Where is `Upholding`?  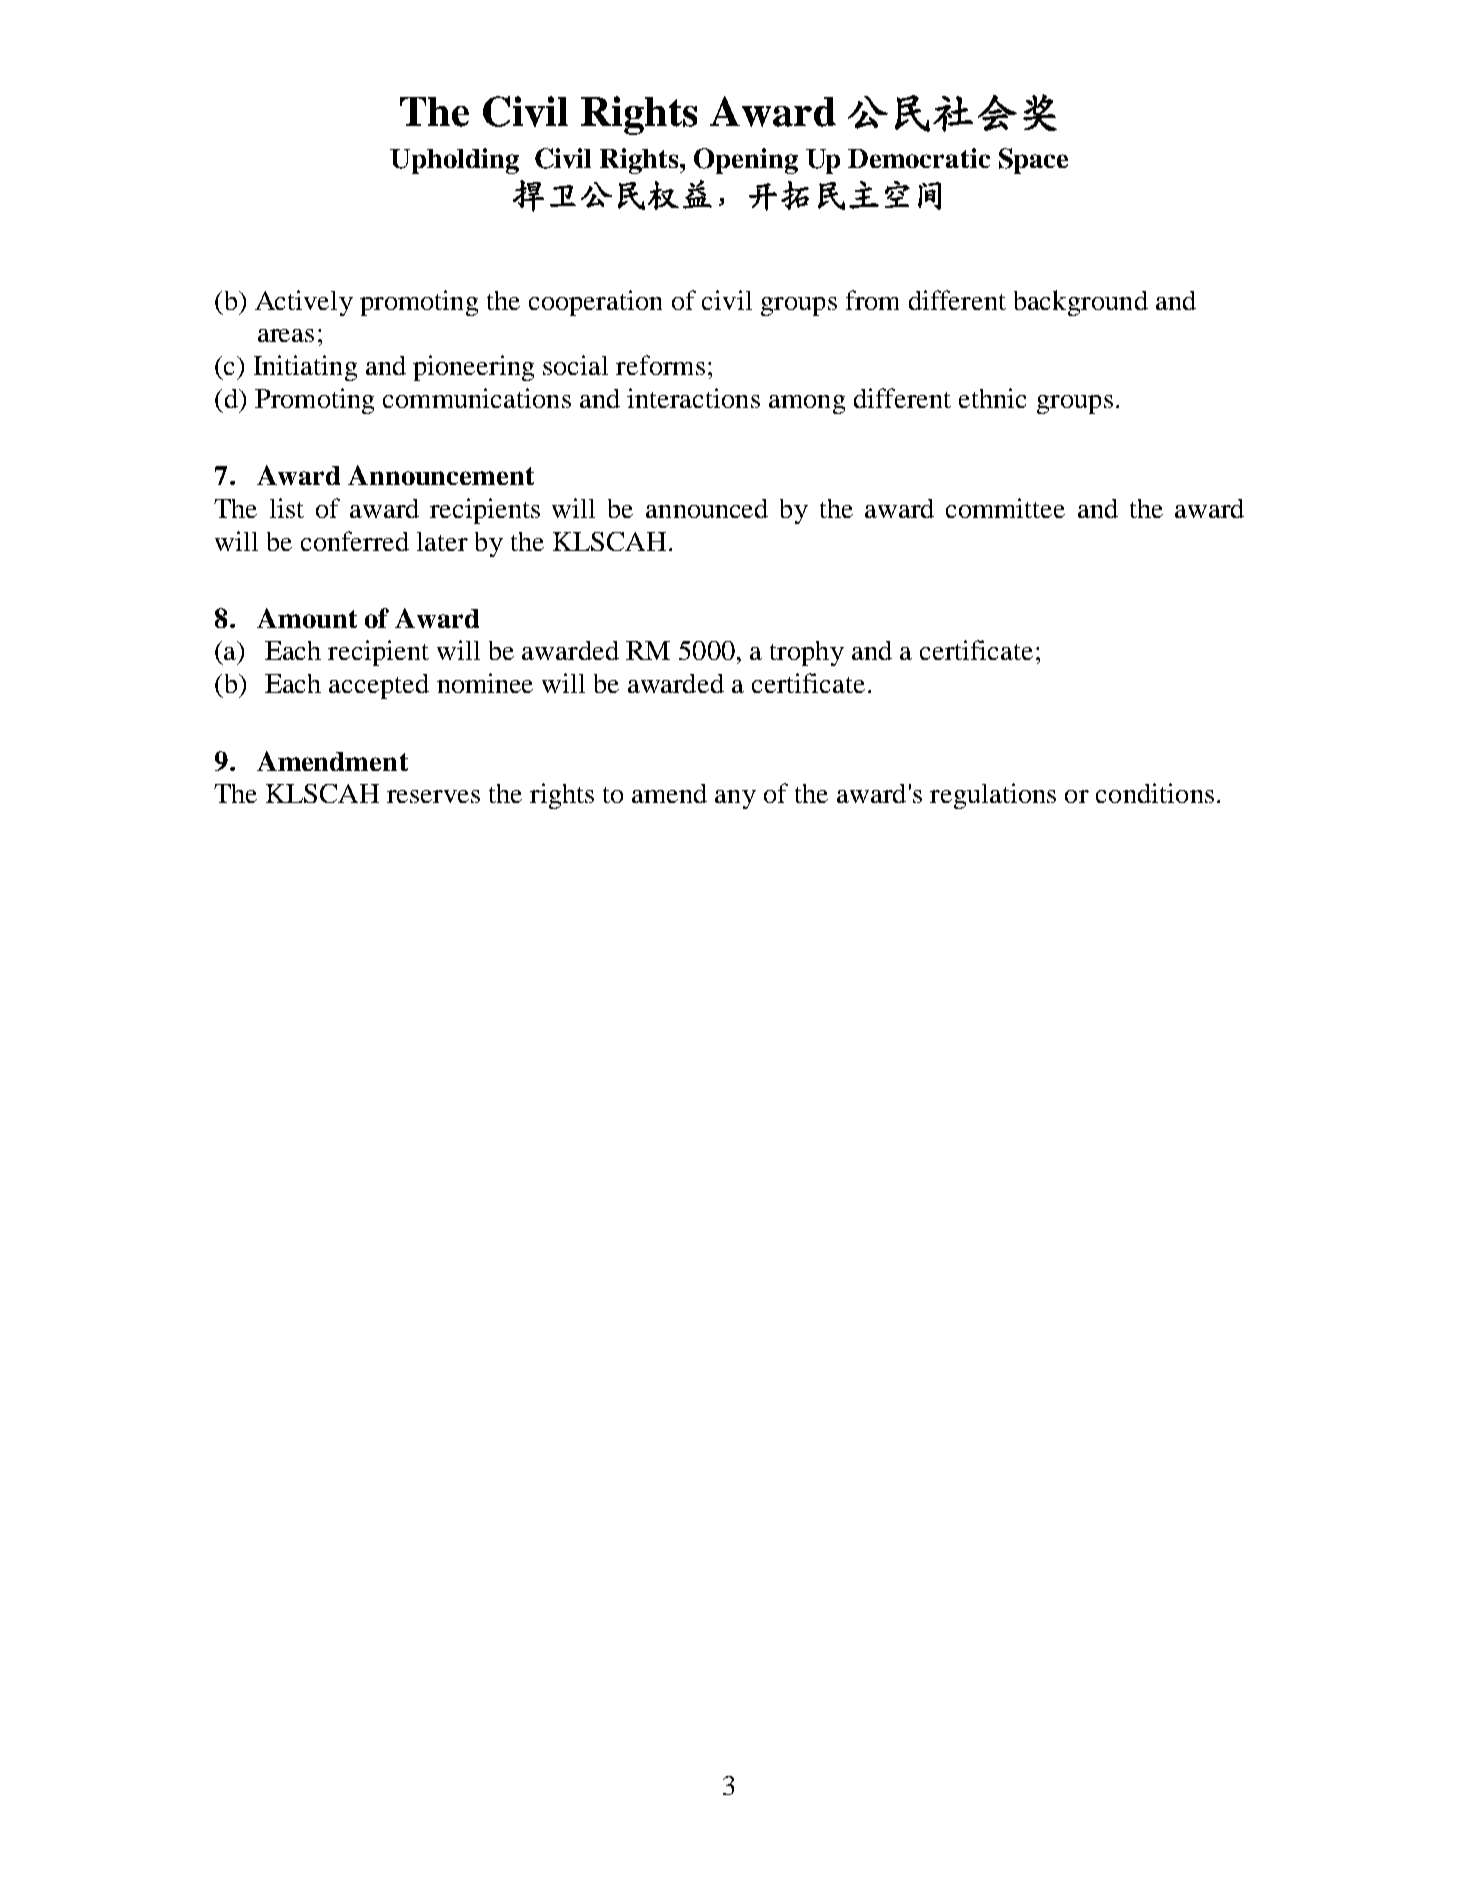
Upholding is located at coordinates (454, 161).
